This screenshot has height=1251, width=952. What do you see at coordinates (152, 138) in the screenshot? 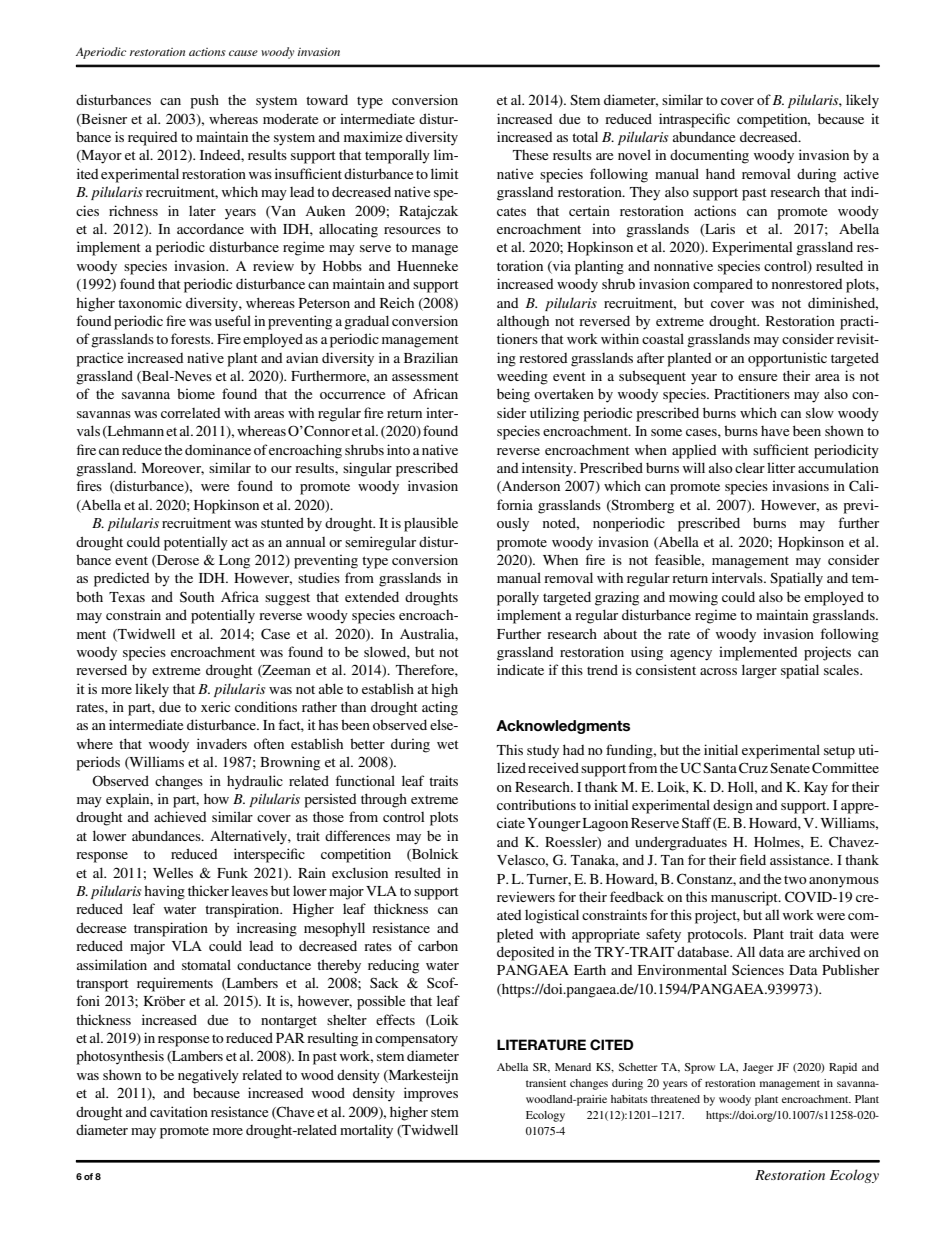
I see `required` at bounding box center [152, 138].
